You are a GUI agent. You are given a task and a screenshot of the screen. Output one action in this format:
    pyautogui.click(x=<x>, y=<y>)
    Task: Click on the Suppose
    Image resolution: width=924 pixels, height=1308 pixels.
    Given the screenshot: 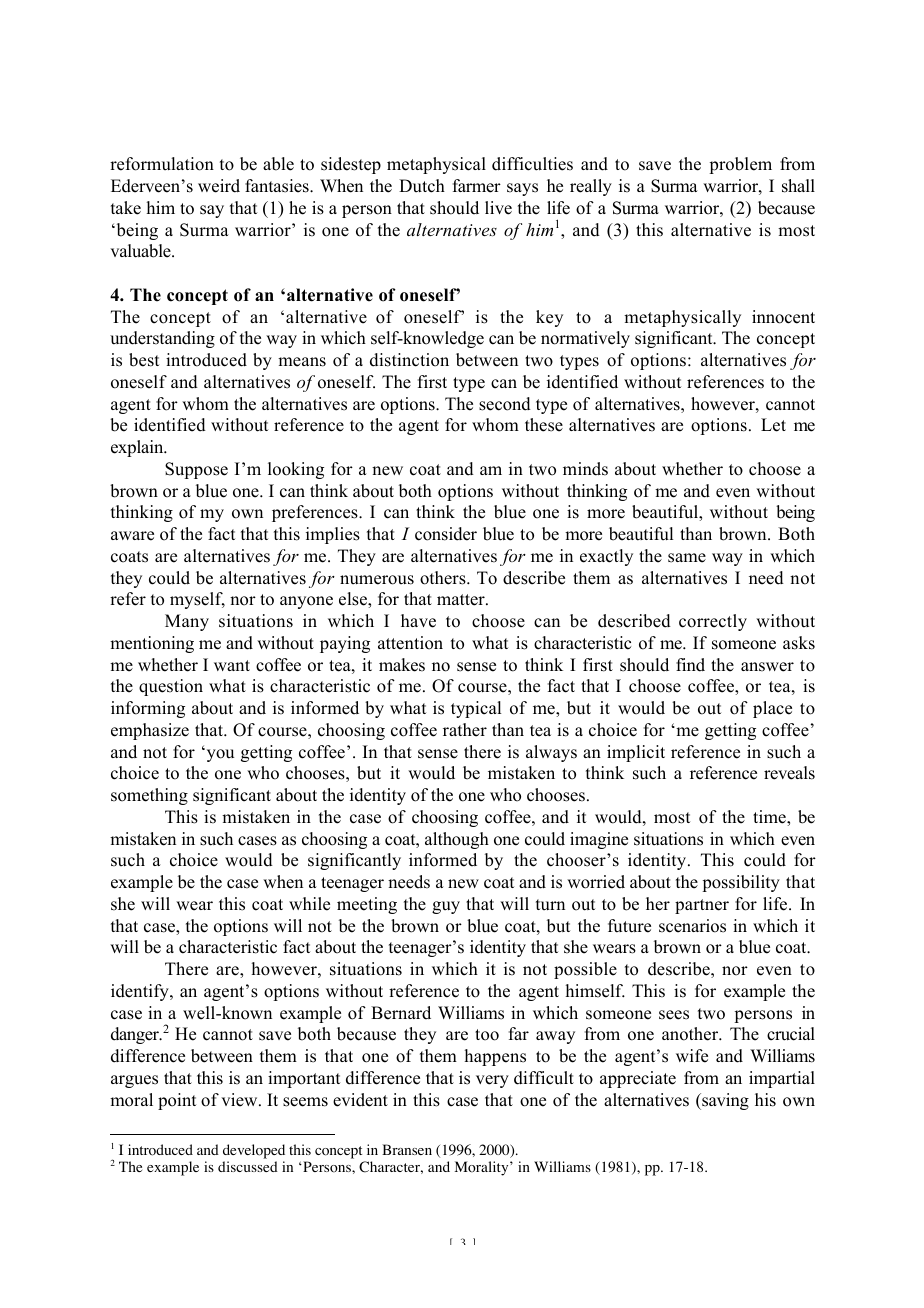 What is the action you would take?
    pyautogui.click(x=196, y=470)
